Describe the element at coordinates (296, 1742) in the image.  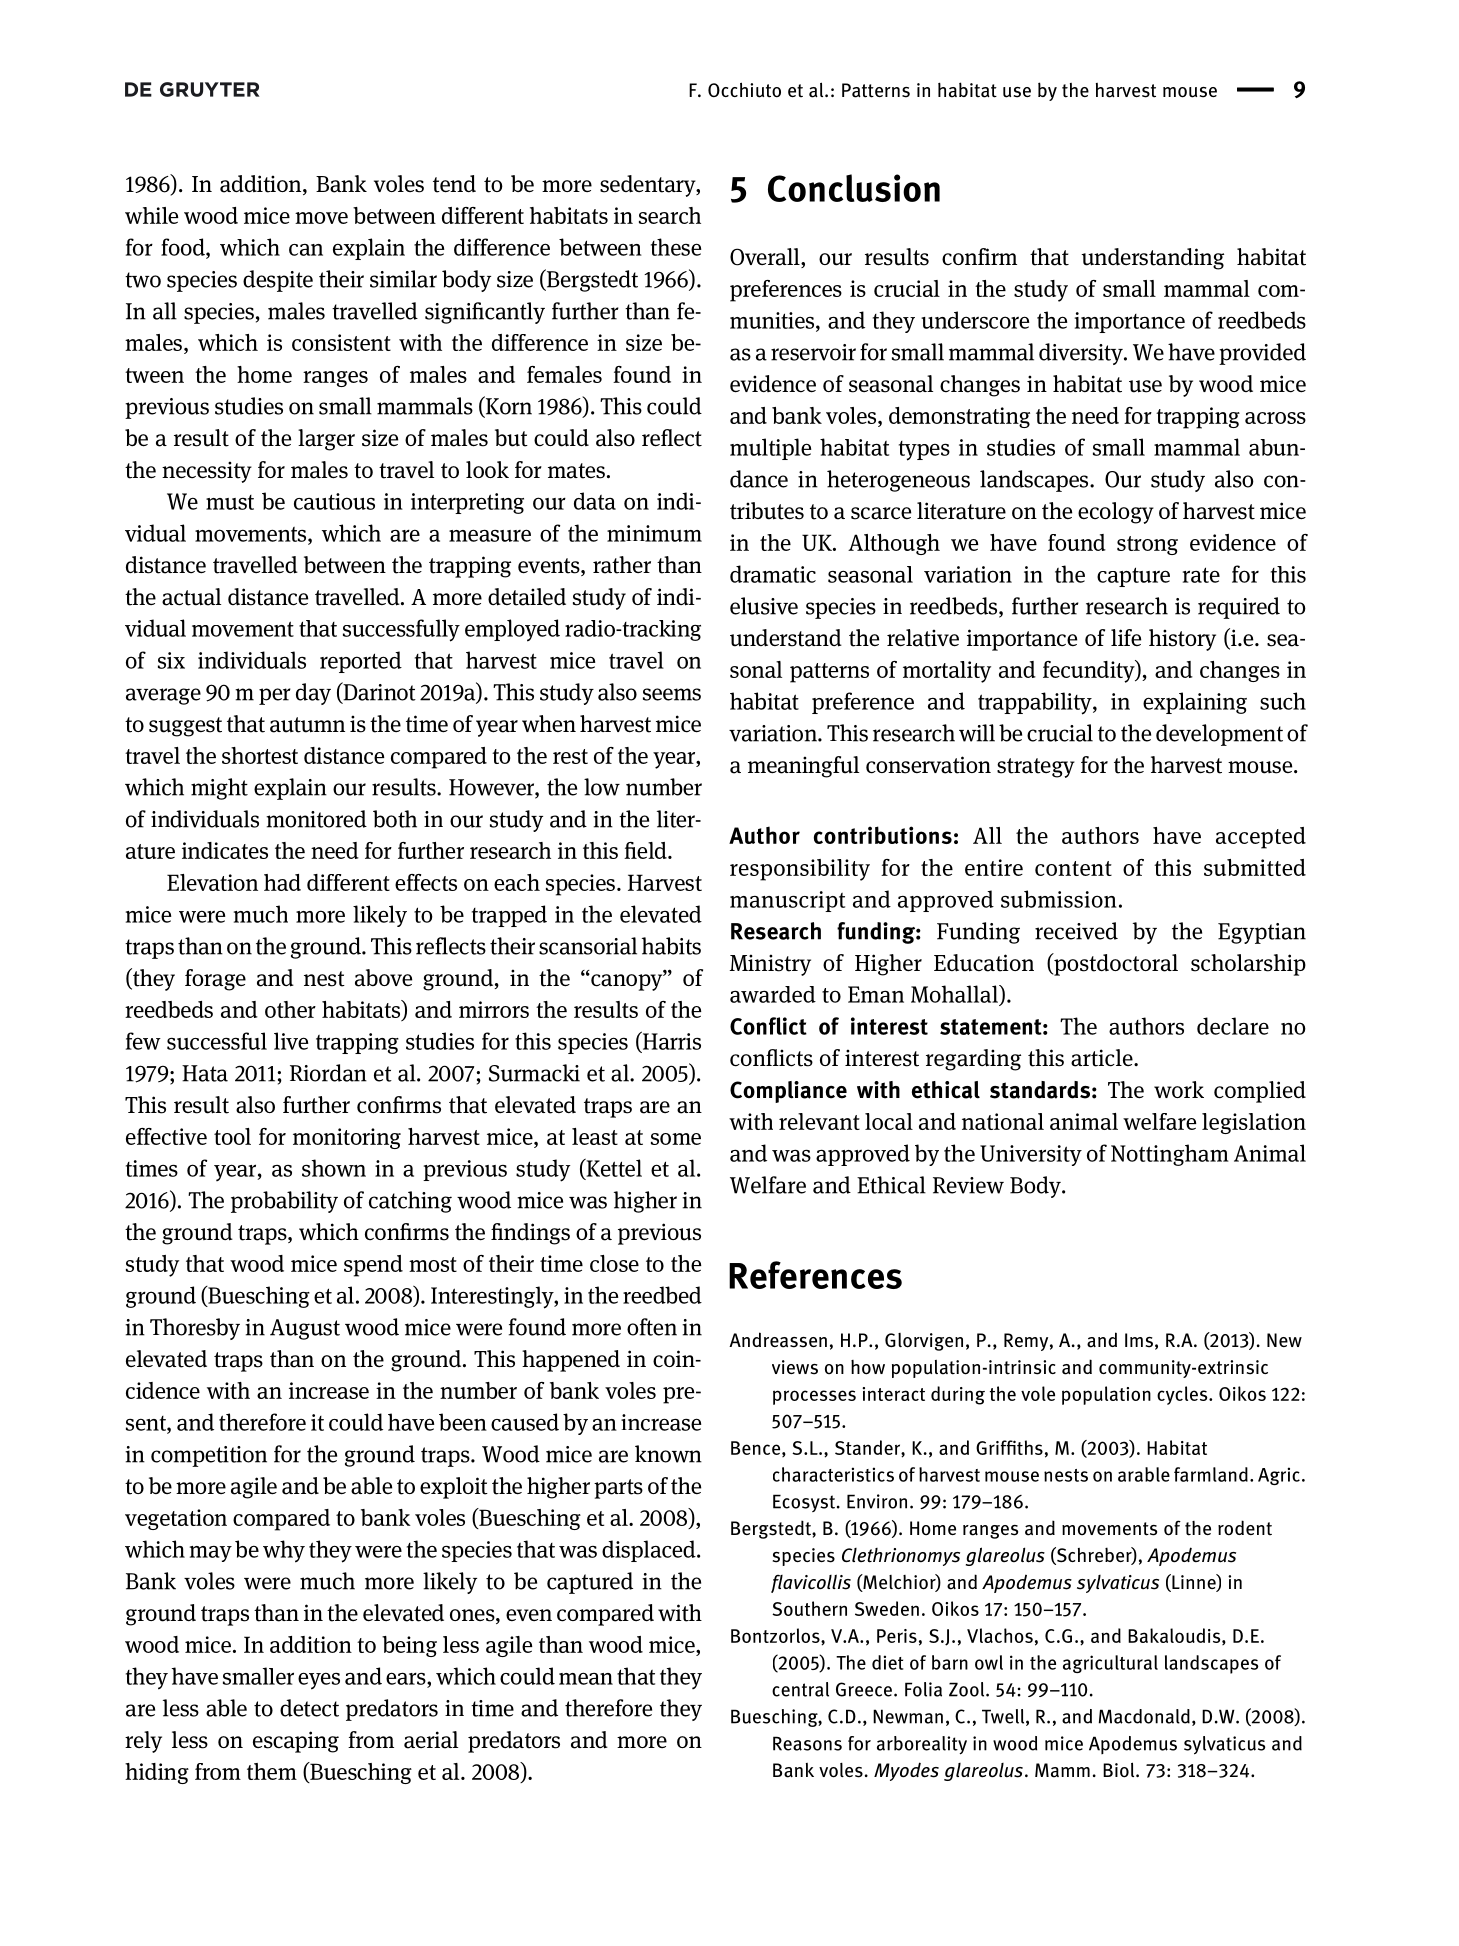
I see `escaping` at that location.
